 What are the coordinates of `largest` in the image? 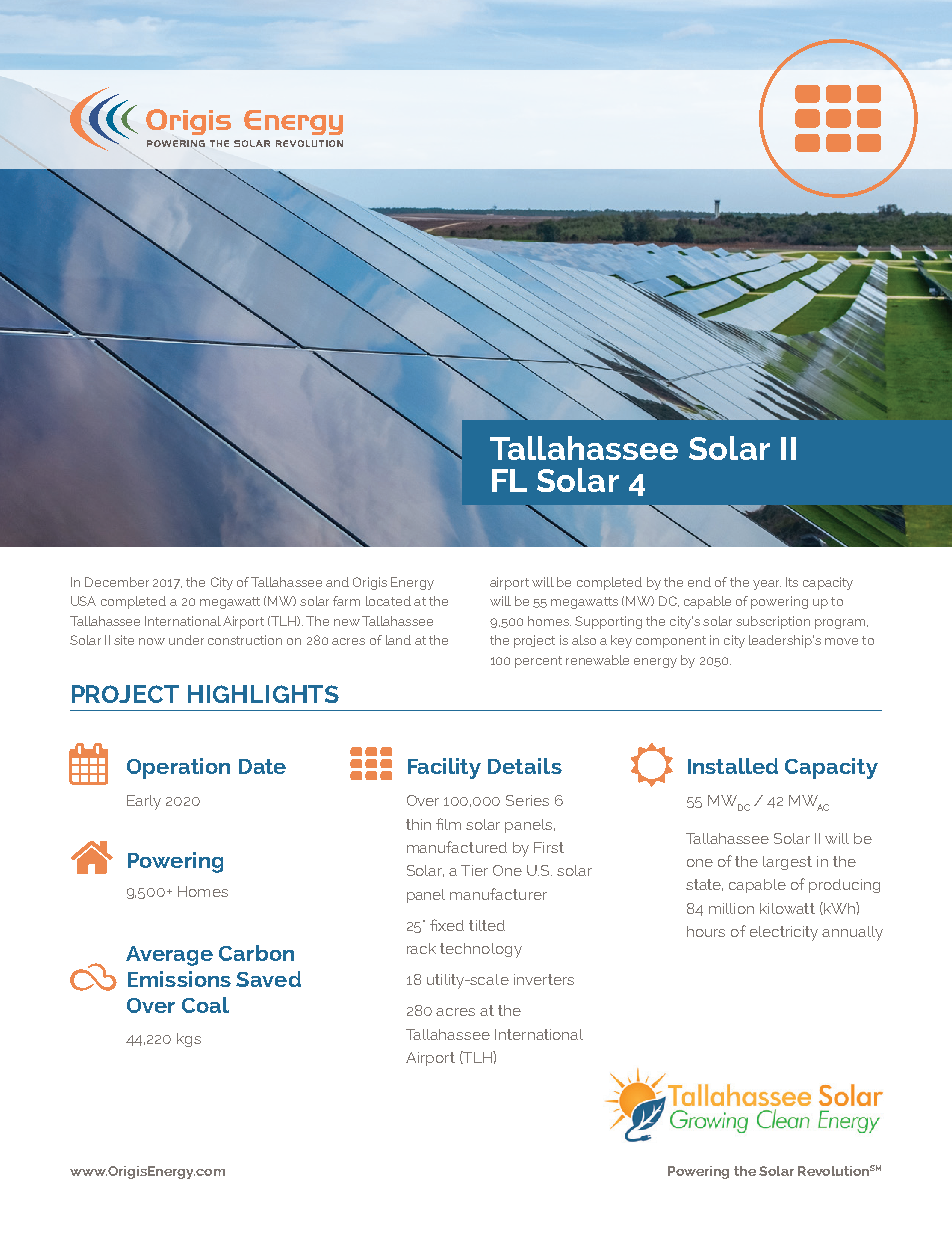 It's located at (787, 863).
